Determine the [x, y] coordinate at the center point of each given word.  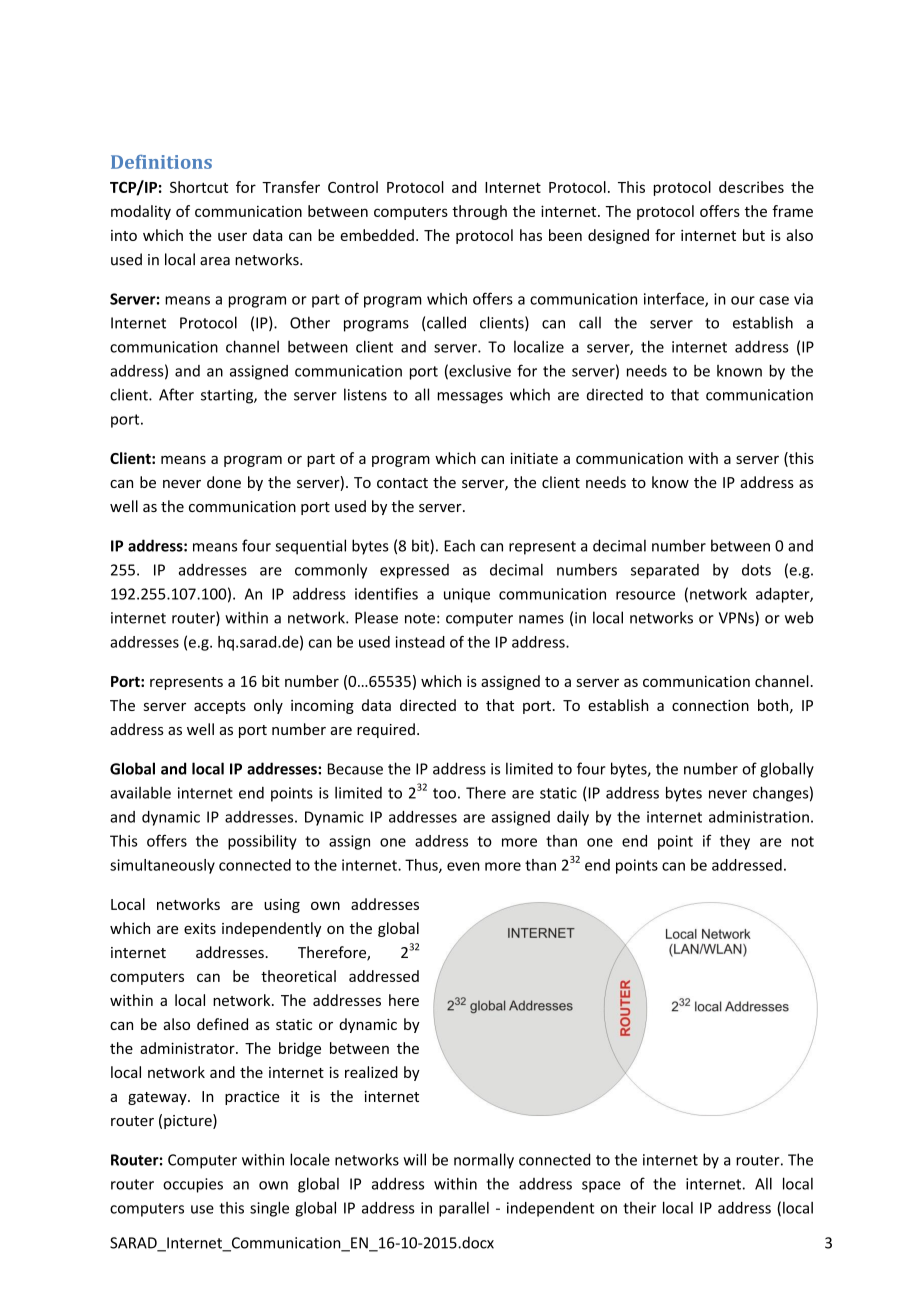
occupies [193, 1185]
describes [751, 187]
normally [484, 1161]
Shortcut [199, 187]
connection [710, 705]
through [479, 212]
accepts [220, 707]
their [639, 1208]
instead [420, 642]
